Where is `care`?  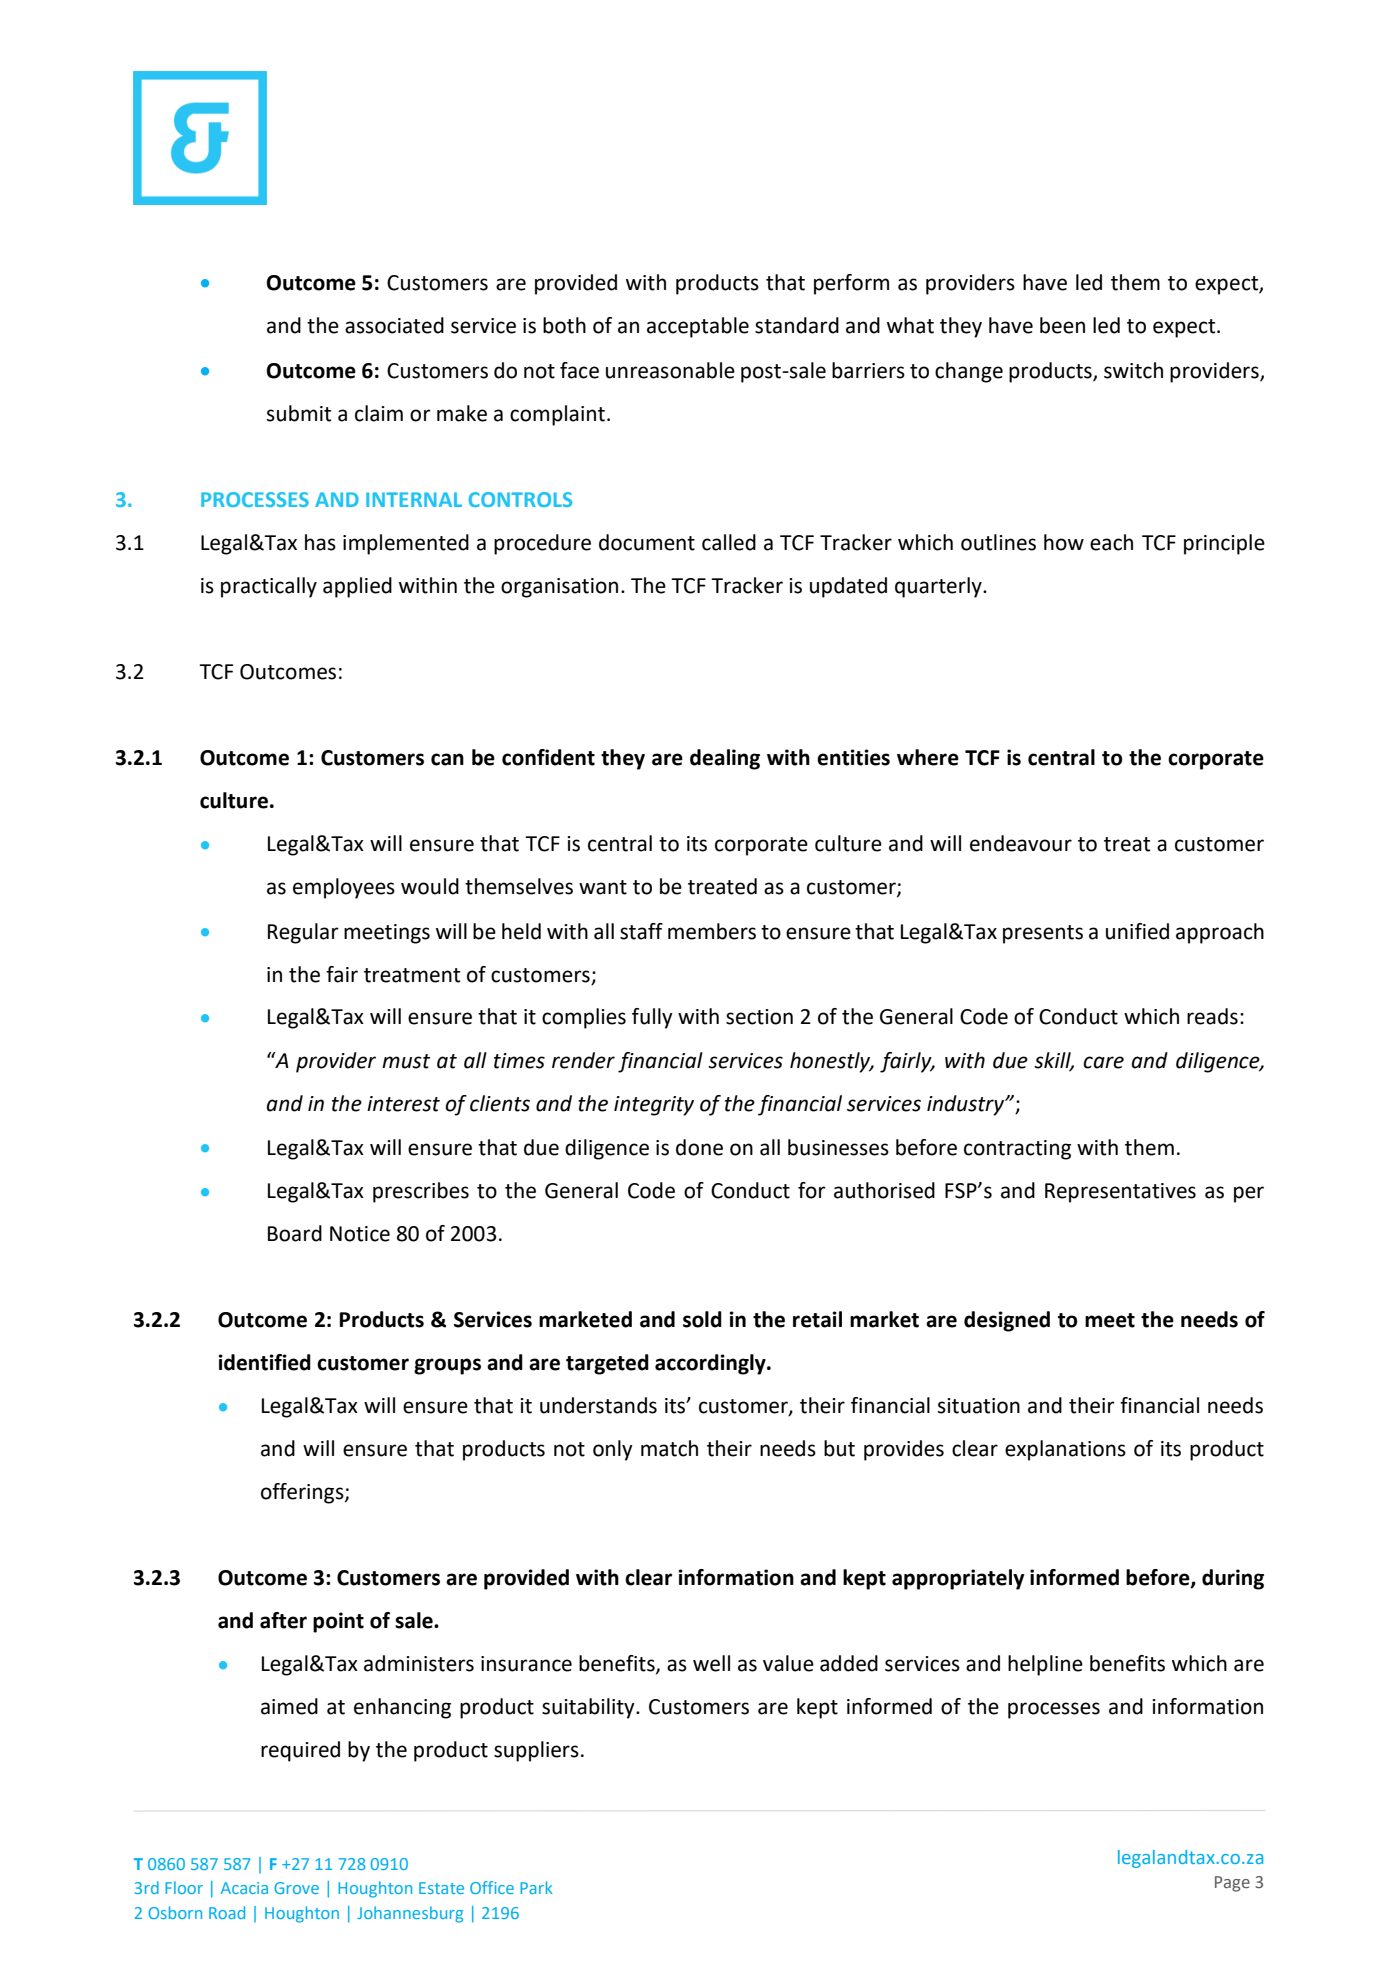
care is located at coordinates (1103, 1062).
